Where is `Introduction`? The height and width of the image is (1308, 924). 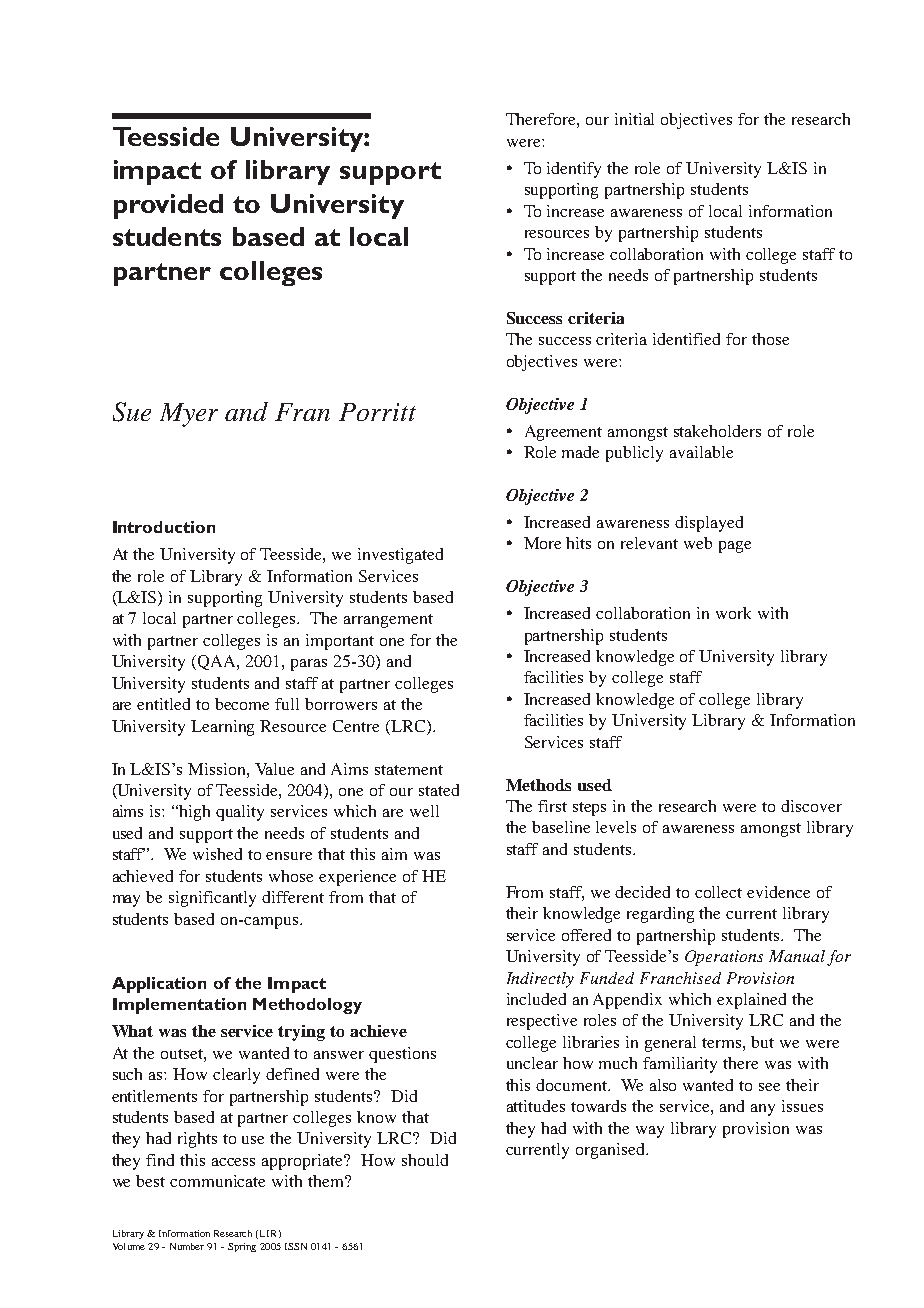
Introduction is located at coordinates (164, 527).
